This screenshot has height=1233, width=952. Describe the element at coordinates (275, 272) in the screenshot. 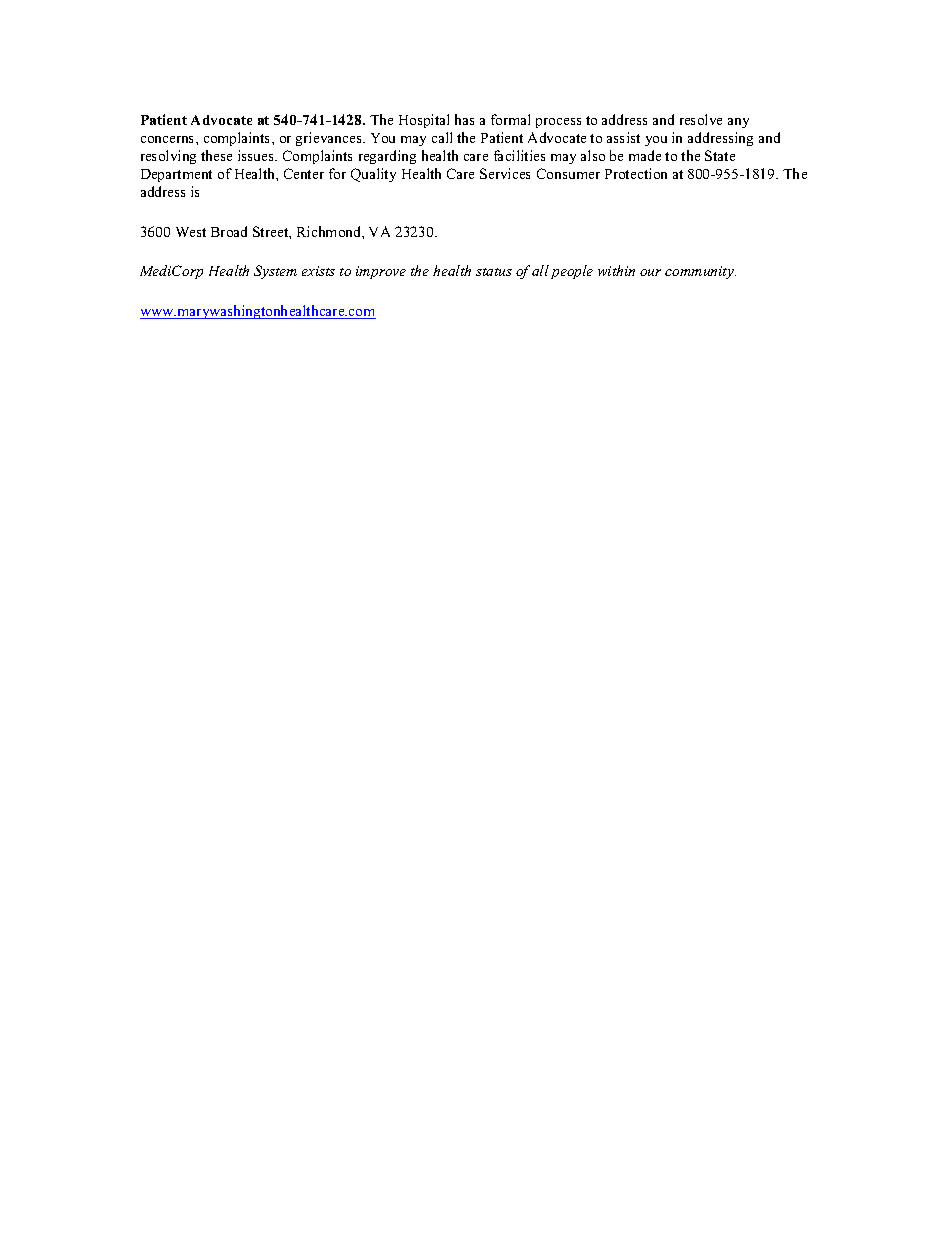

I see `System` at that location.
